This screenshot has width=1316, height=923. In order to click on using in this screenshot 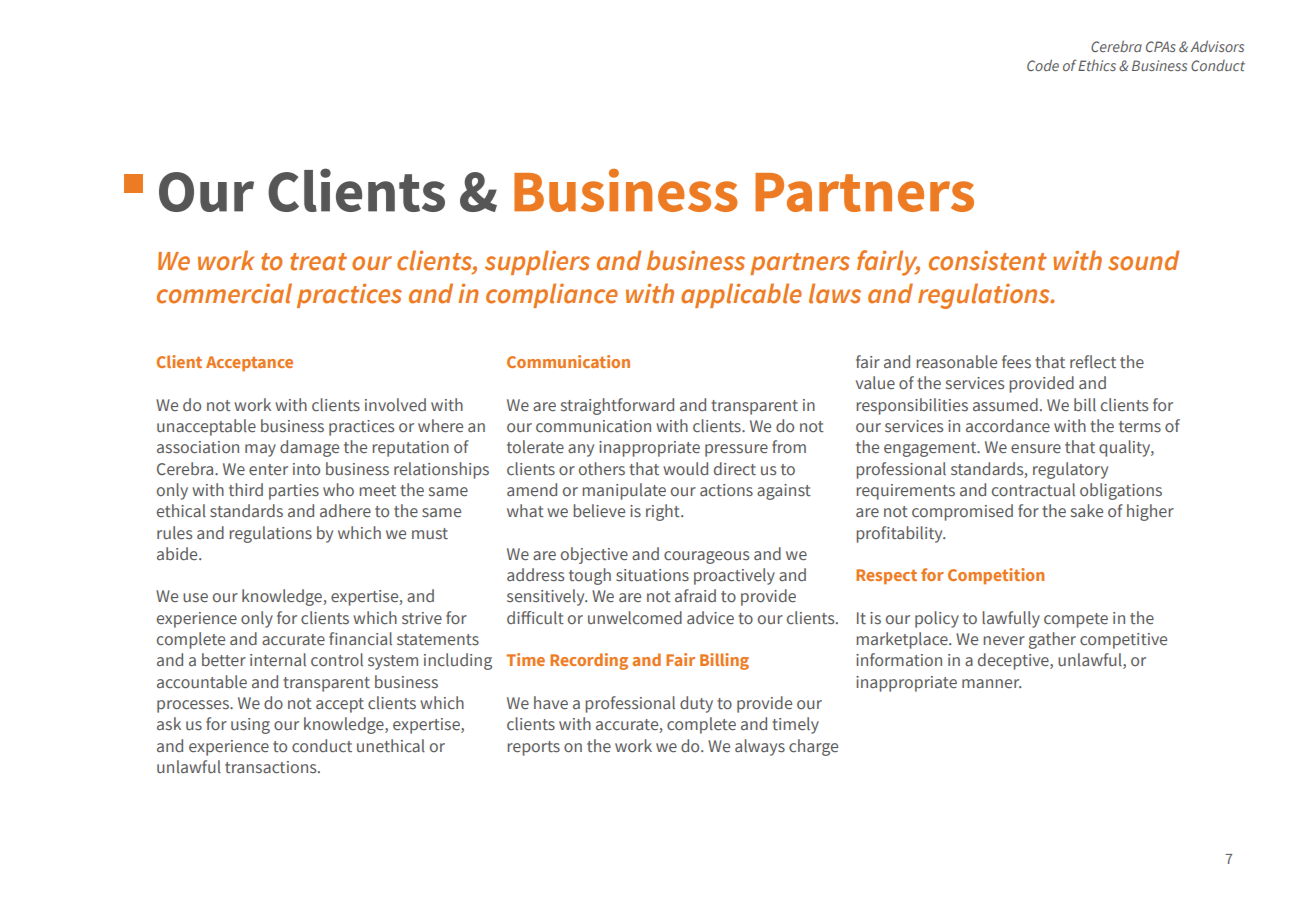, I will do `click(250, 726)`.
